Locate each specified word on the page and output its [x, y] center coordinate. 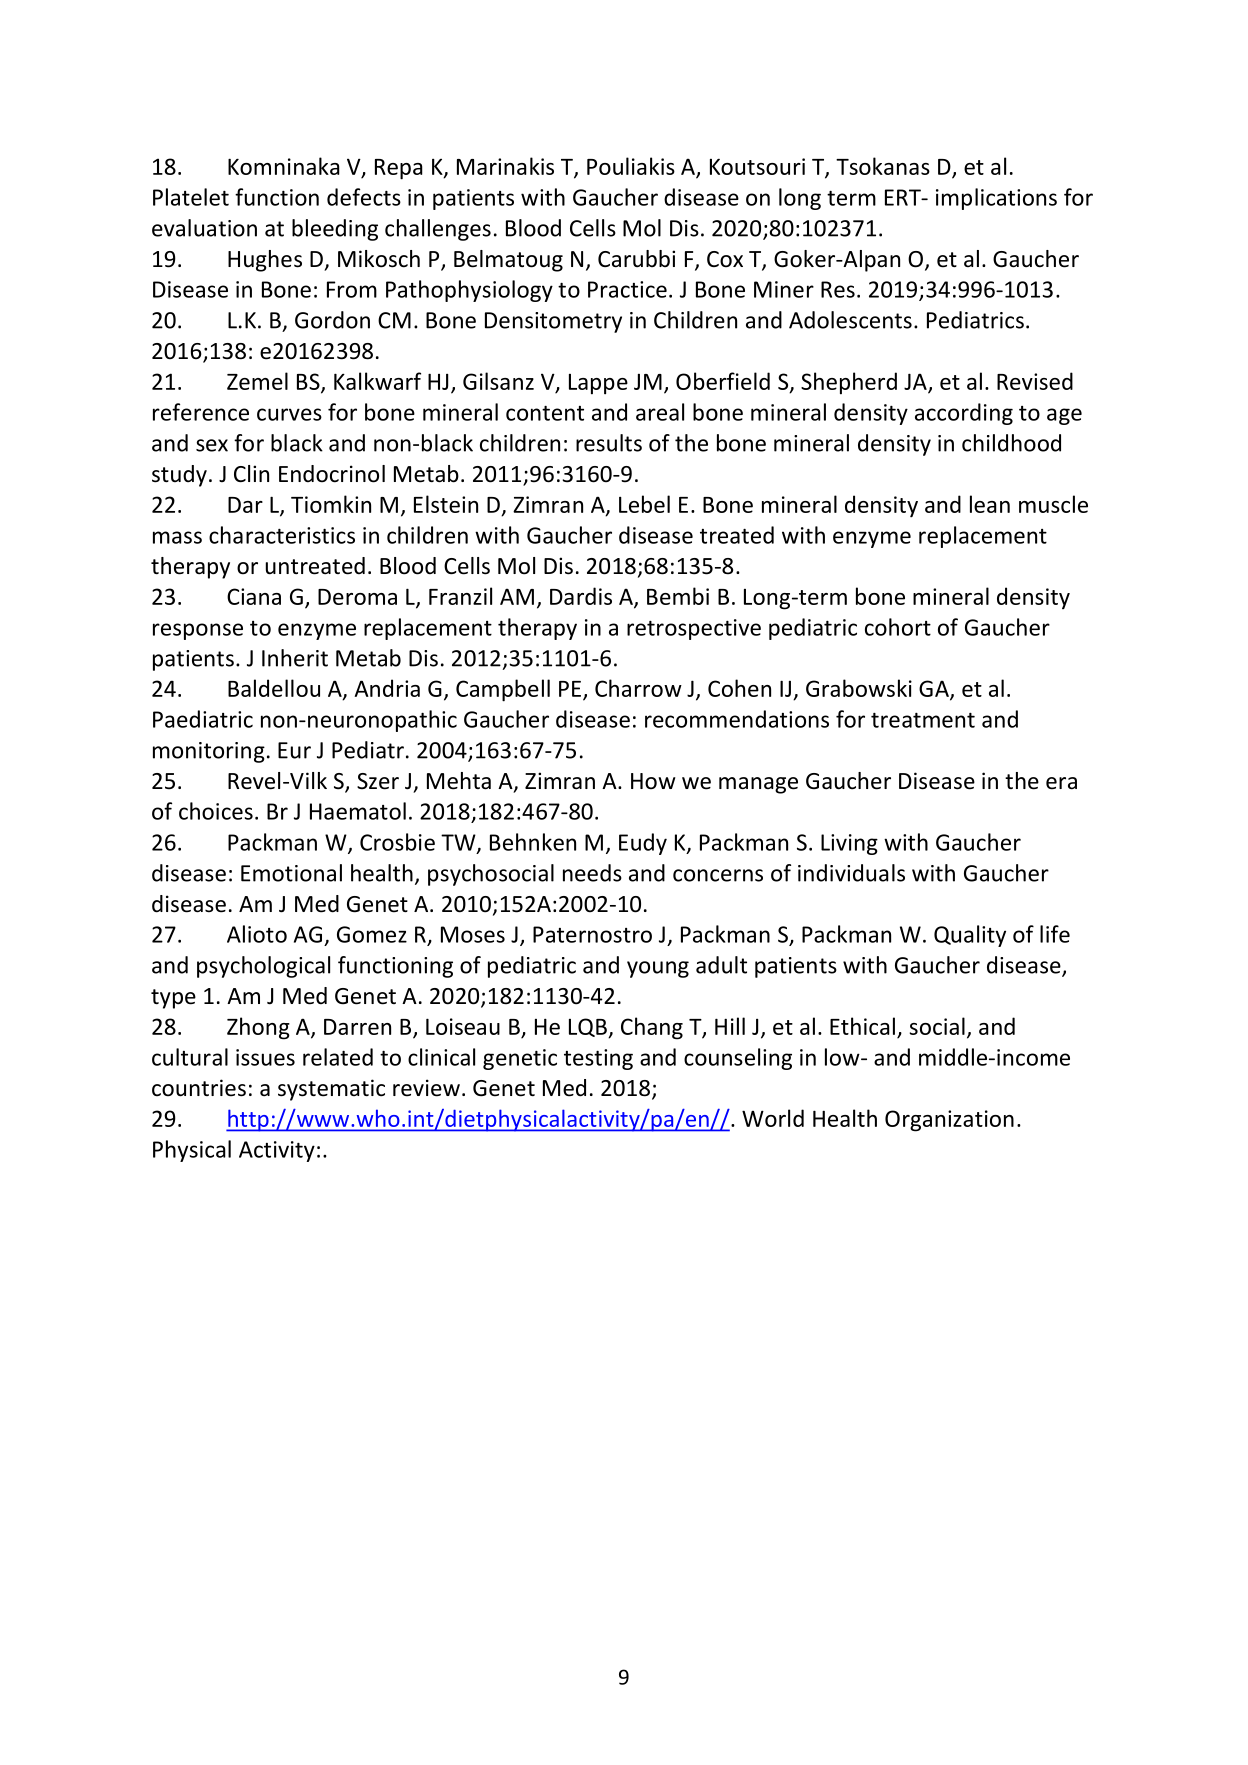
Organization [949, 1121]
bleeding [335, 230]
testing [598, 1059]
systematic [331, 1090]
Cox [725, 259]
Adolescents [850, 320]
